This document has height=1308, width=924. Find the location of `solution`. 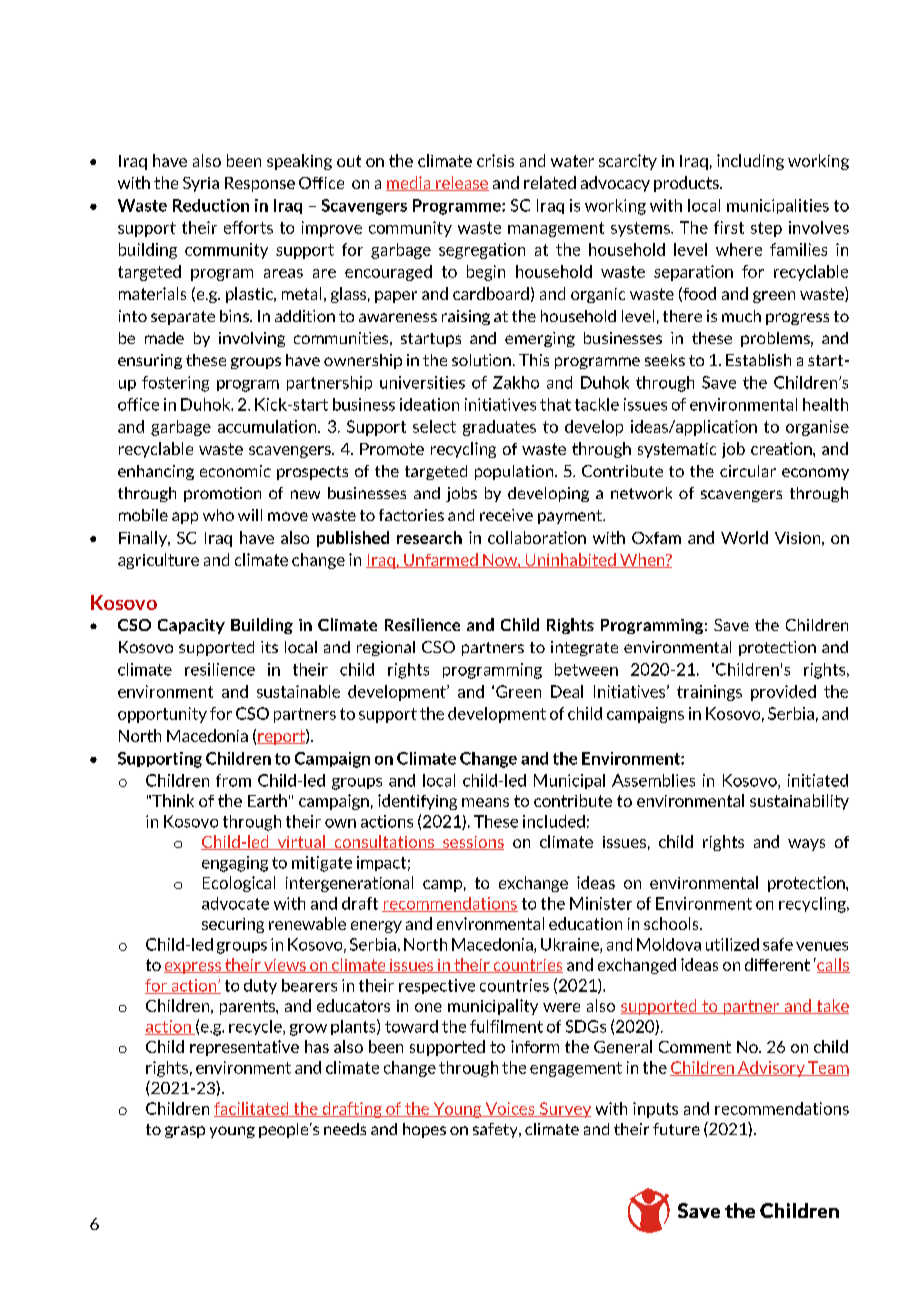

solution is located at coordinates (481, 360).
